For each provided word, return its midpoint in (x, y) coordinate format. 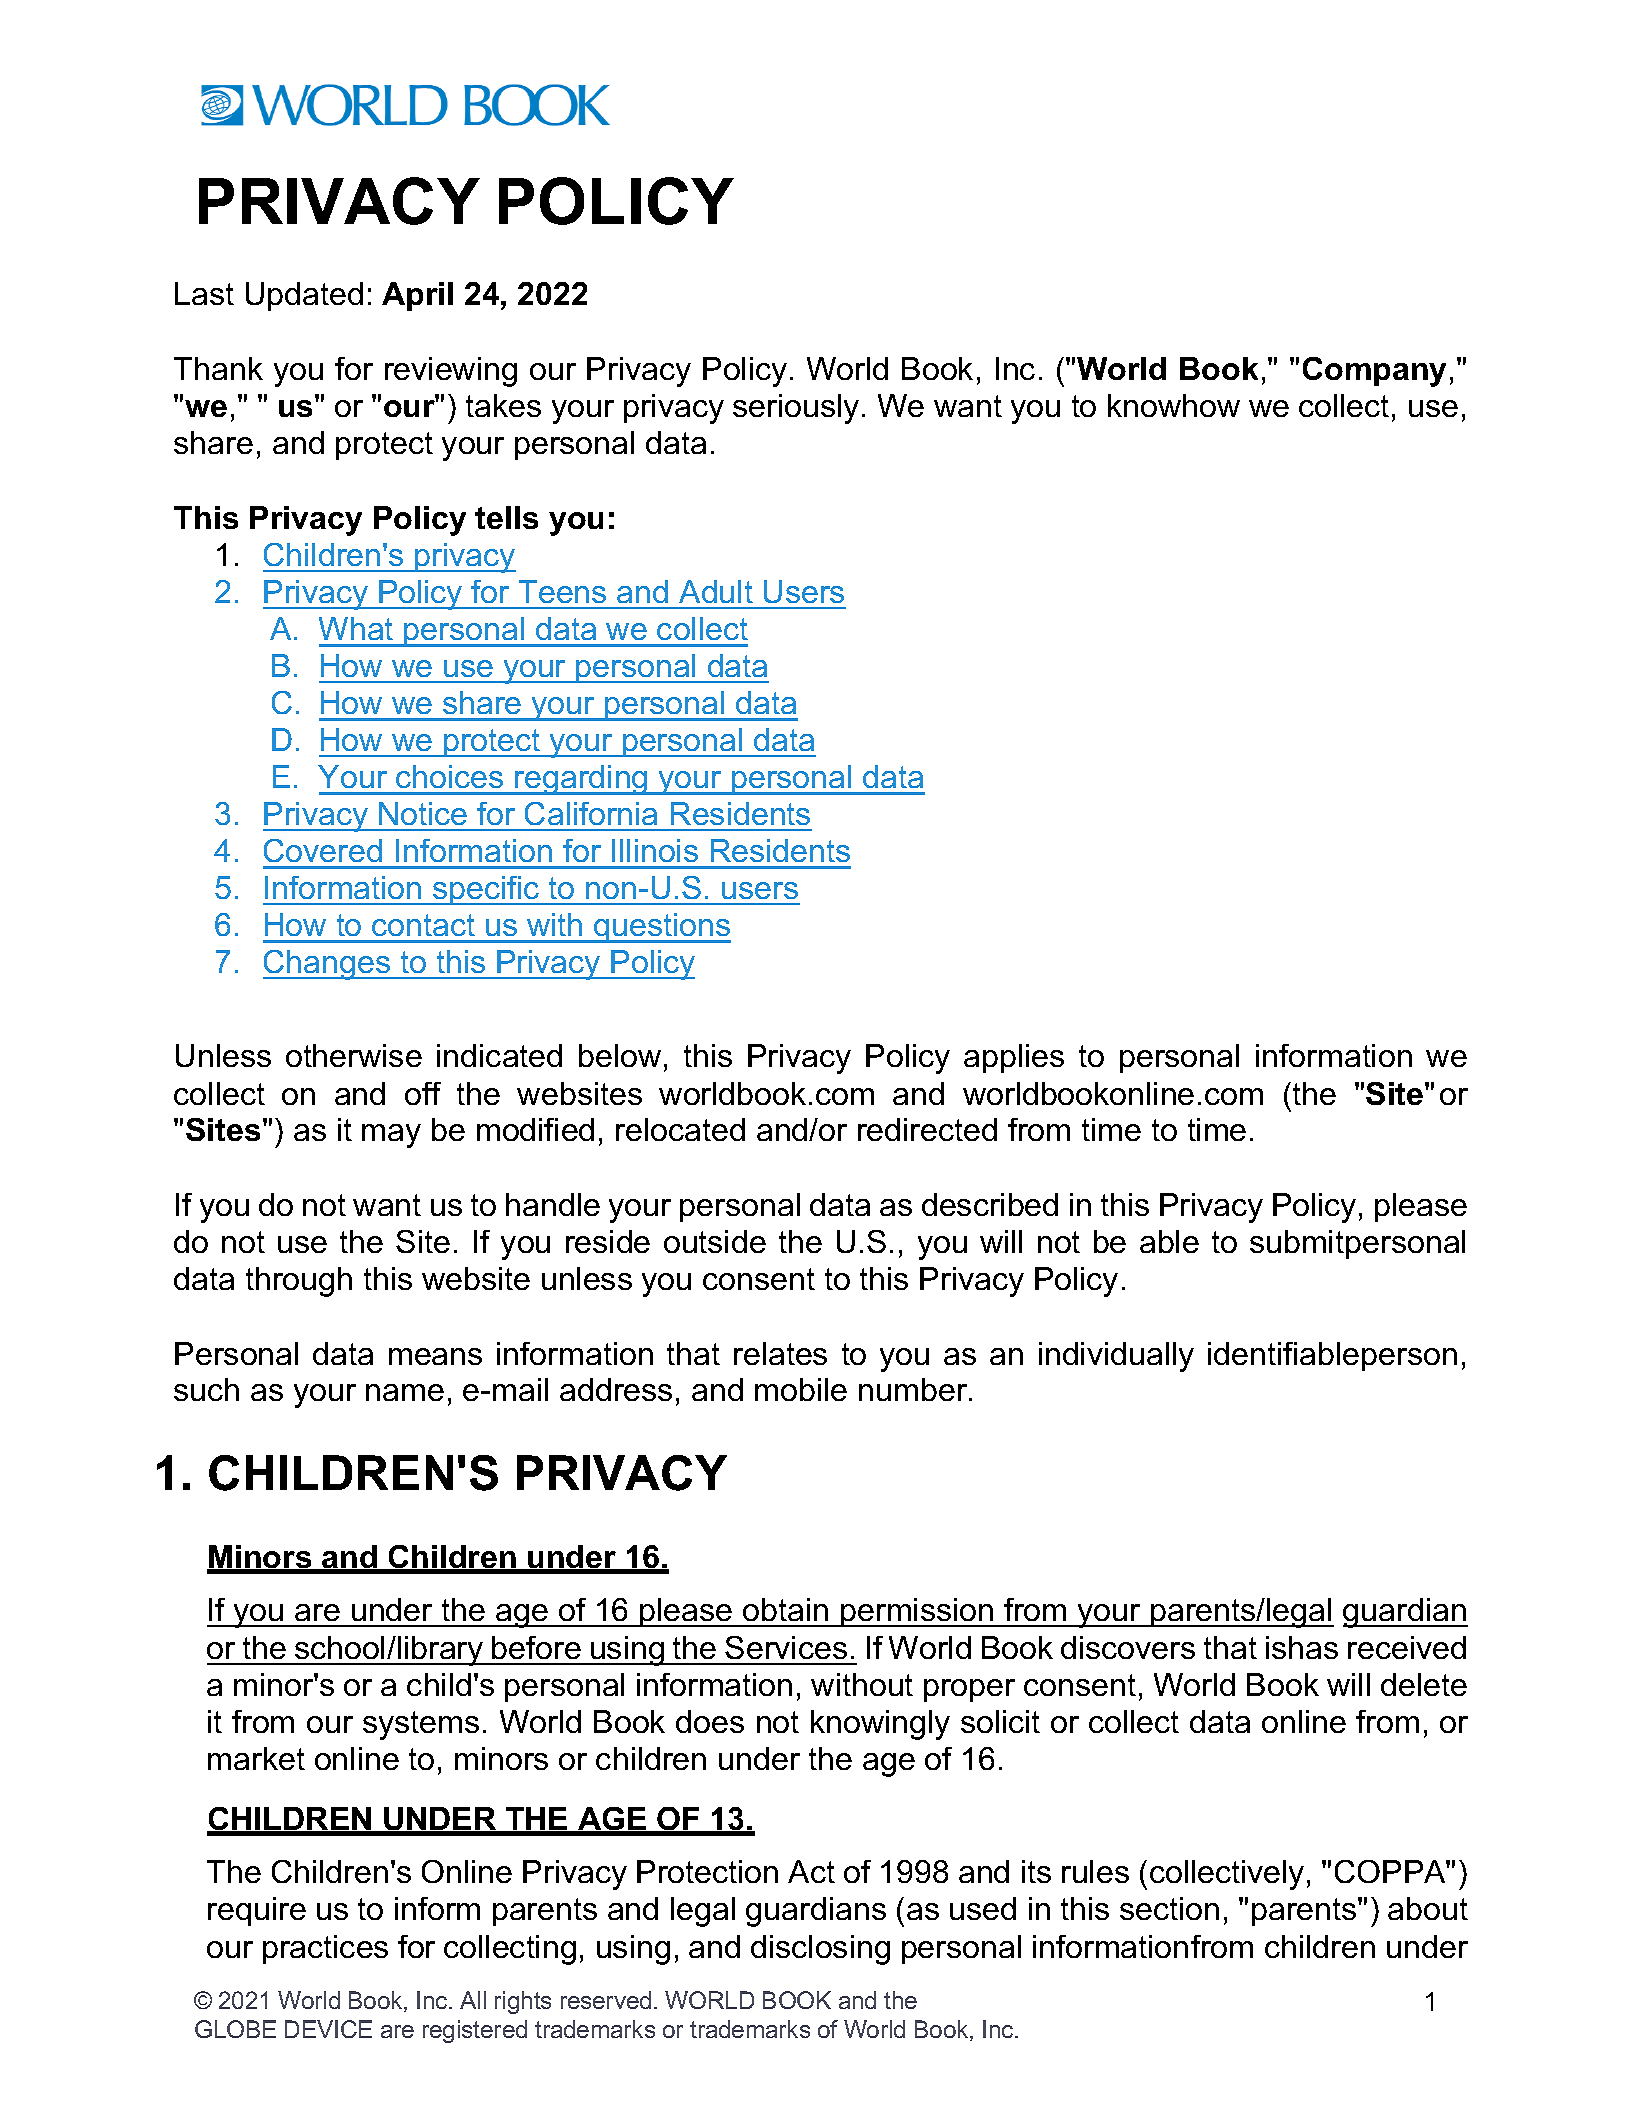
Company (1374, 372)
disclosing (820, 1950)
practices (325, 1949)
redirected (927, 1129)
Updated (304, 296)
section (1169, 1908)
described (990, 1204)
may (391, 1136)
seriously (796, 409)
